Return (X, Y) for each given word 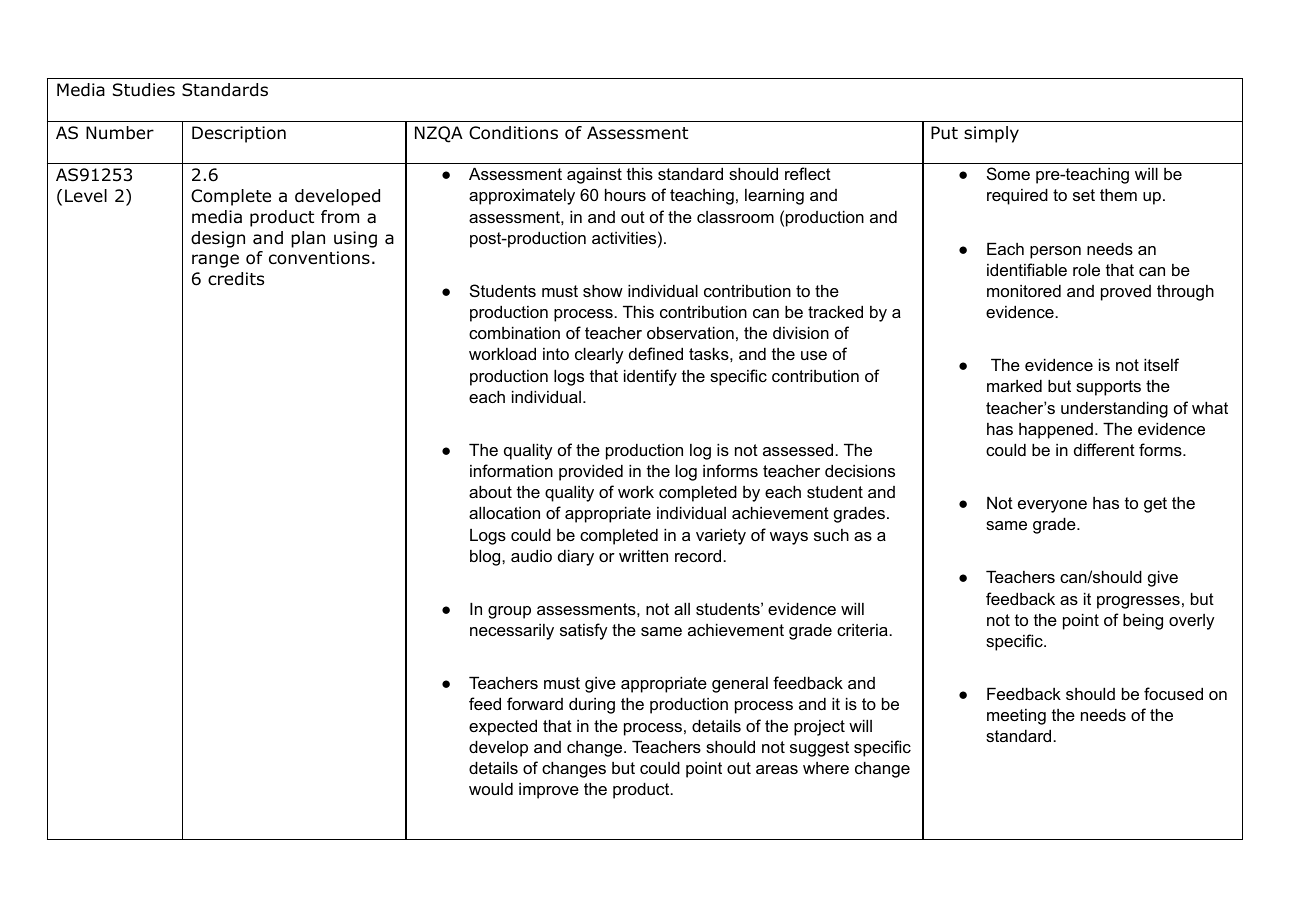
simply (991, 134)
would (491, 788)
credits (236, 279)
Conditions (513, 133)
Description (239, 134)
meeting (1016, 717)
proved (1126, 293)
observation (690, 332)
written (643, 556)
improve (549, 791)
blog (486, 557)
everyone (1052, 506)
